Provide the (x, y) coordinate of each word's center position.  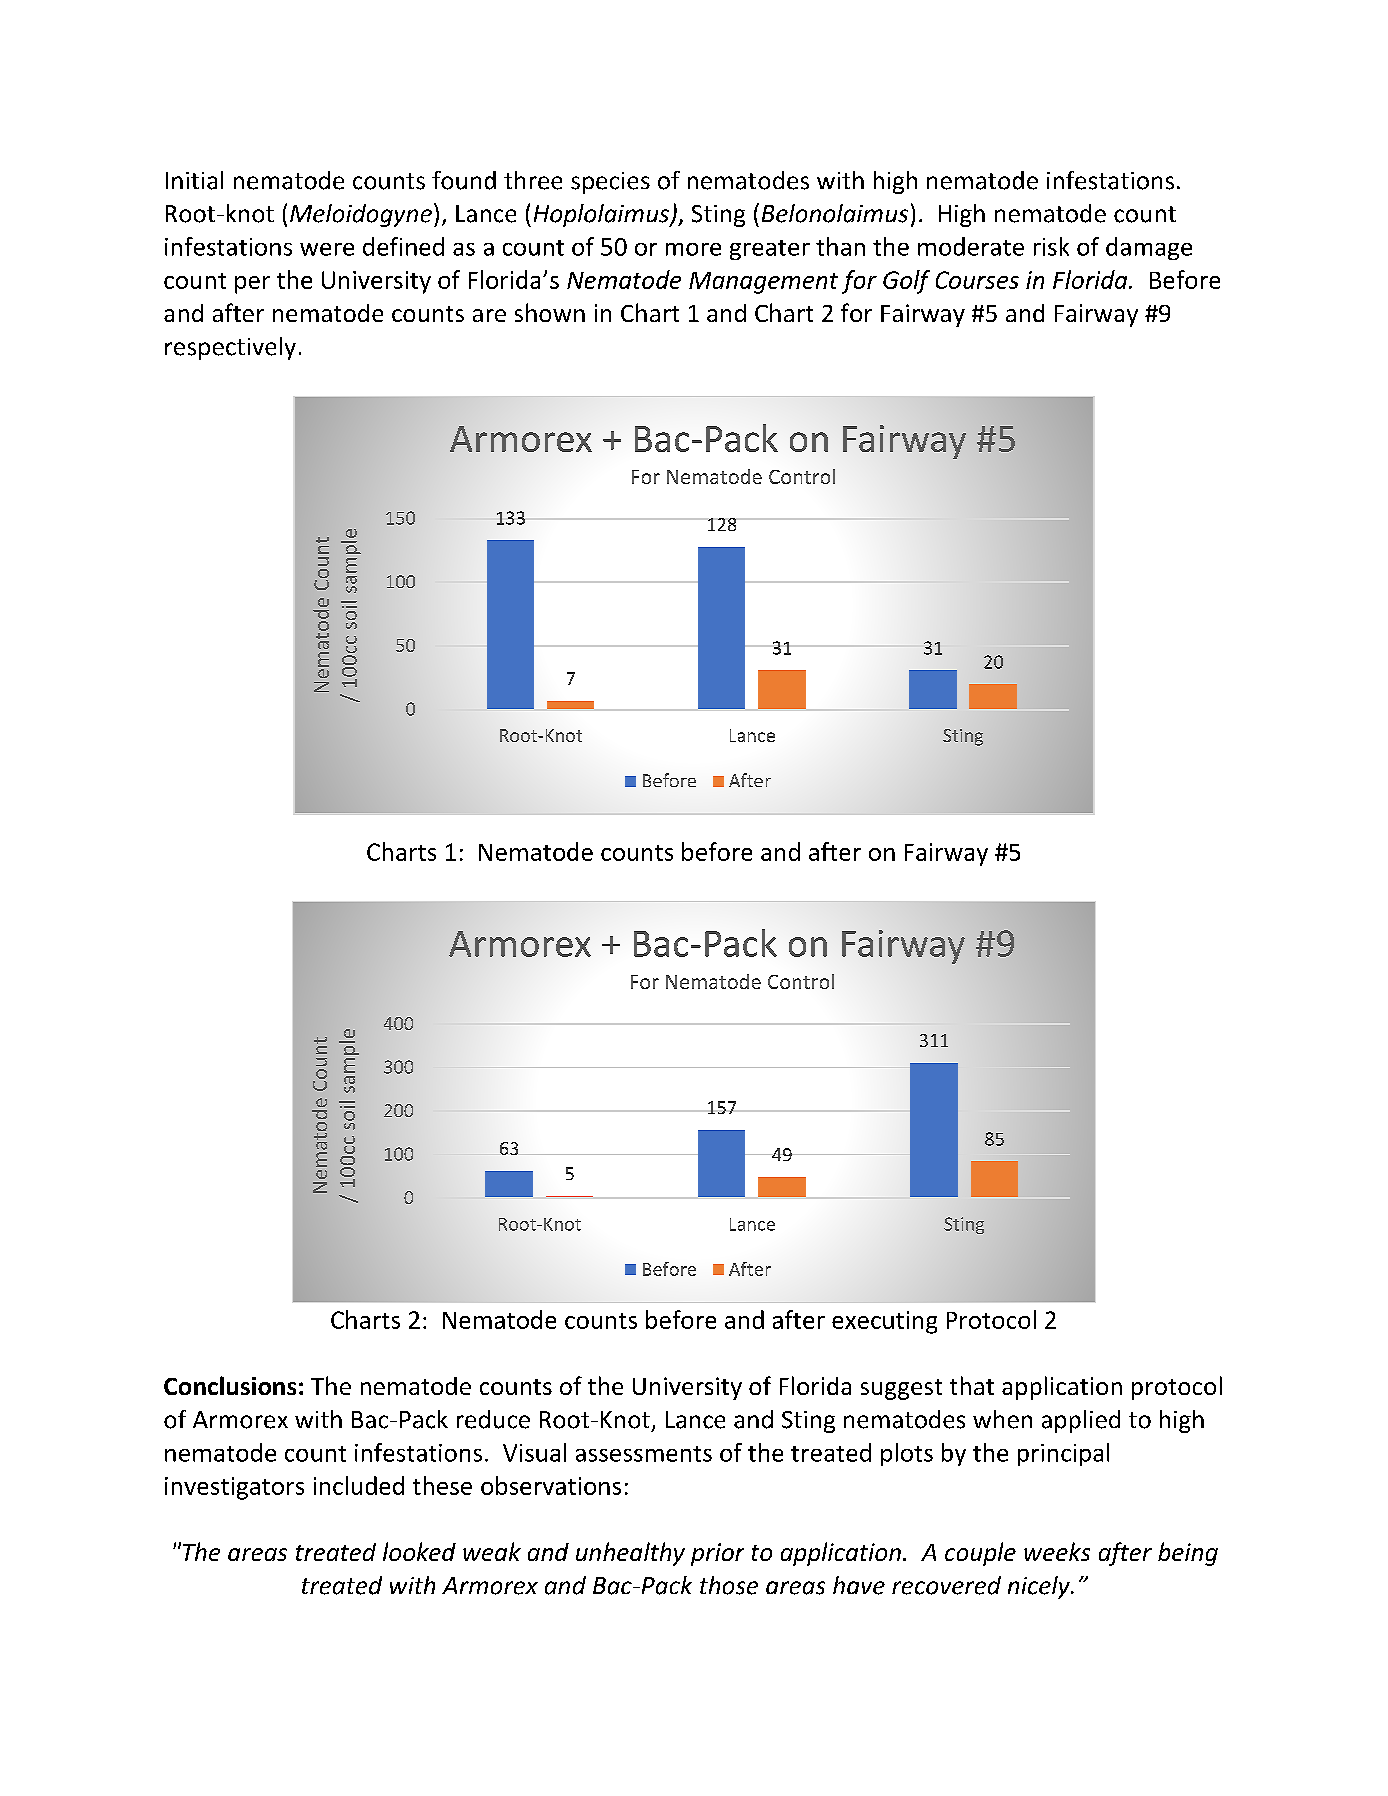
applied (1081, 1421)
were (327, 249)
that (972, 1385)
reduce (493, 1419)
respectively (230, 348)
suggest (901, 1389)
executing (884, 1322)
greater (770, 250)
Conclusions (230, 1385)
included (359, 1485)
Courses (977, 280)
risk (1051, 246)
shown (550, 312)
